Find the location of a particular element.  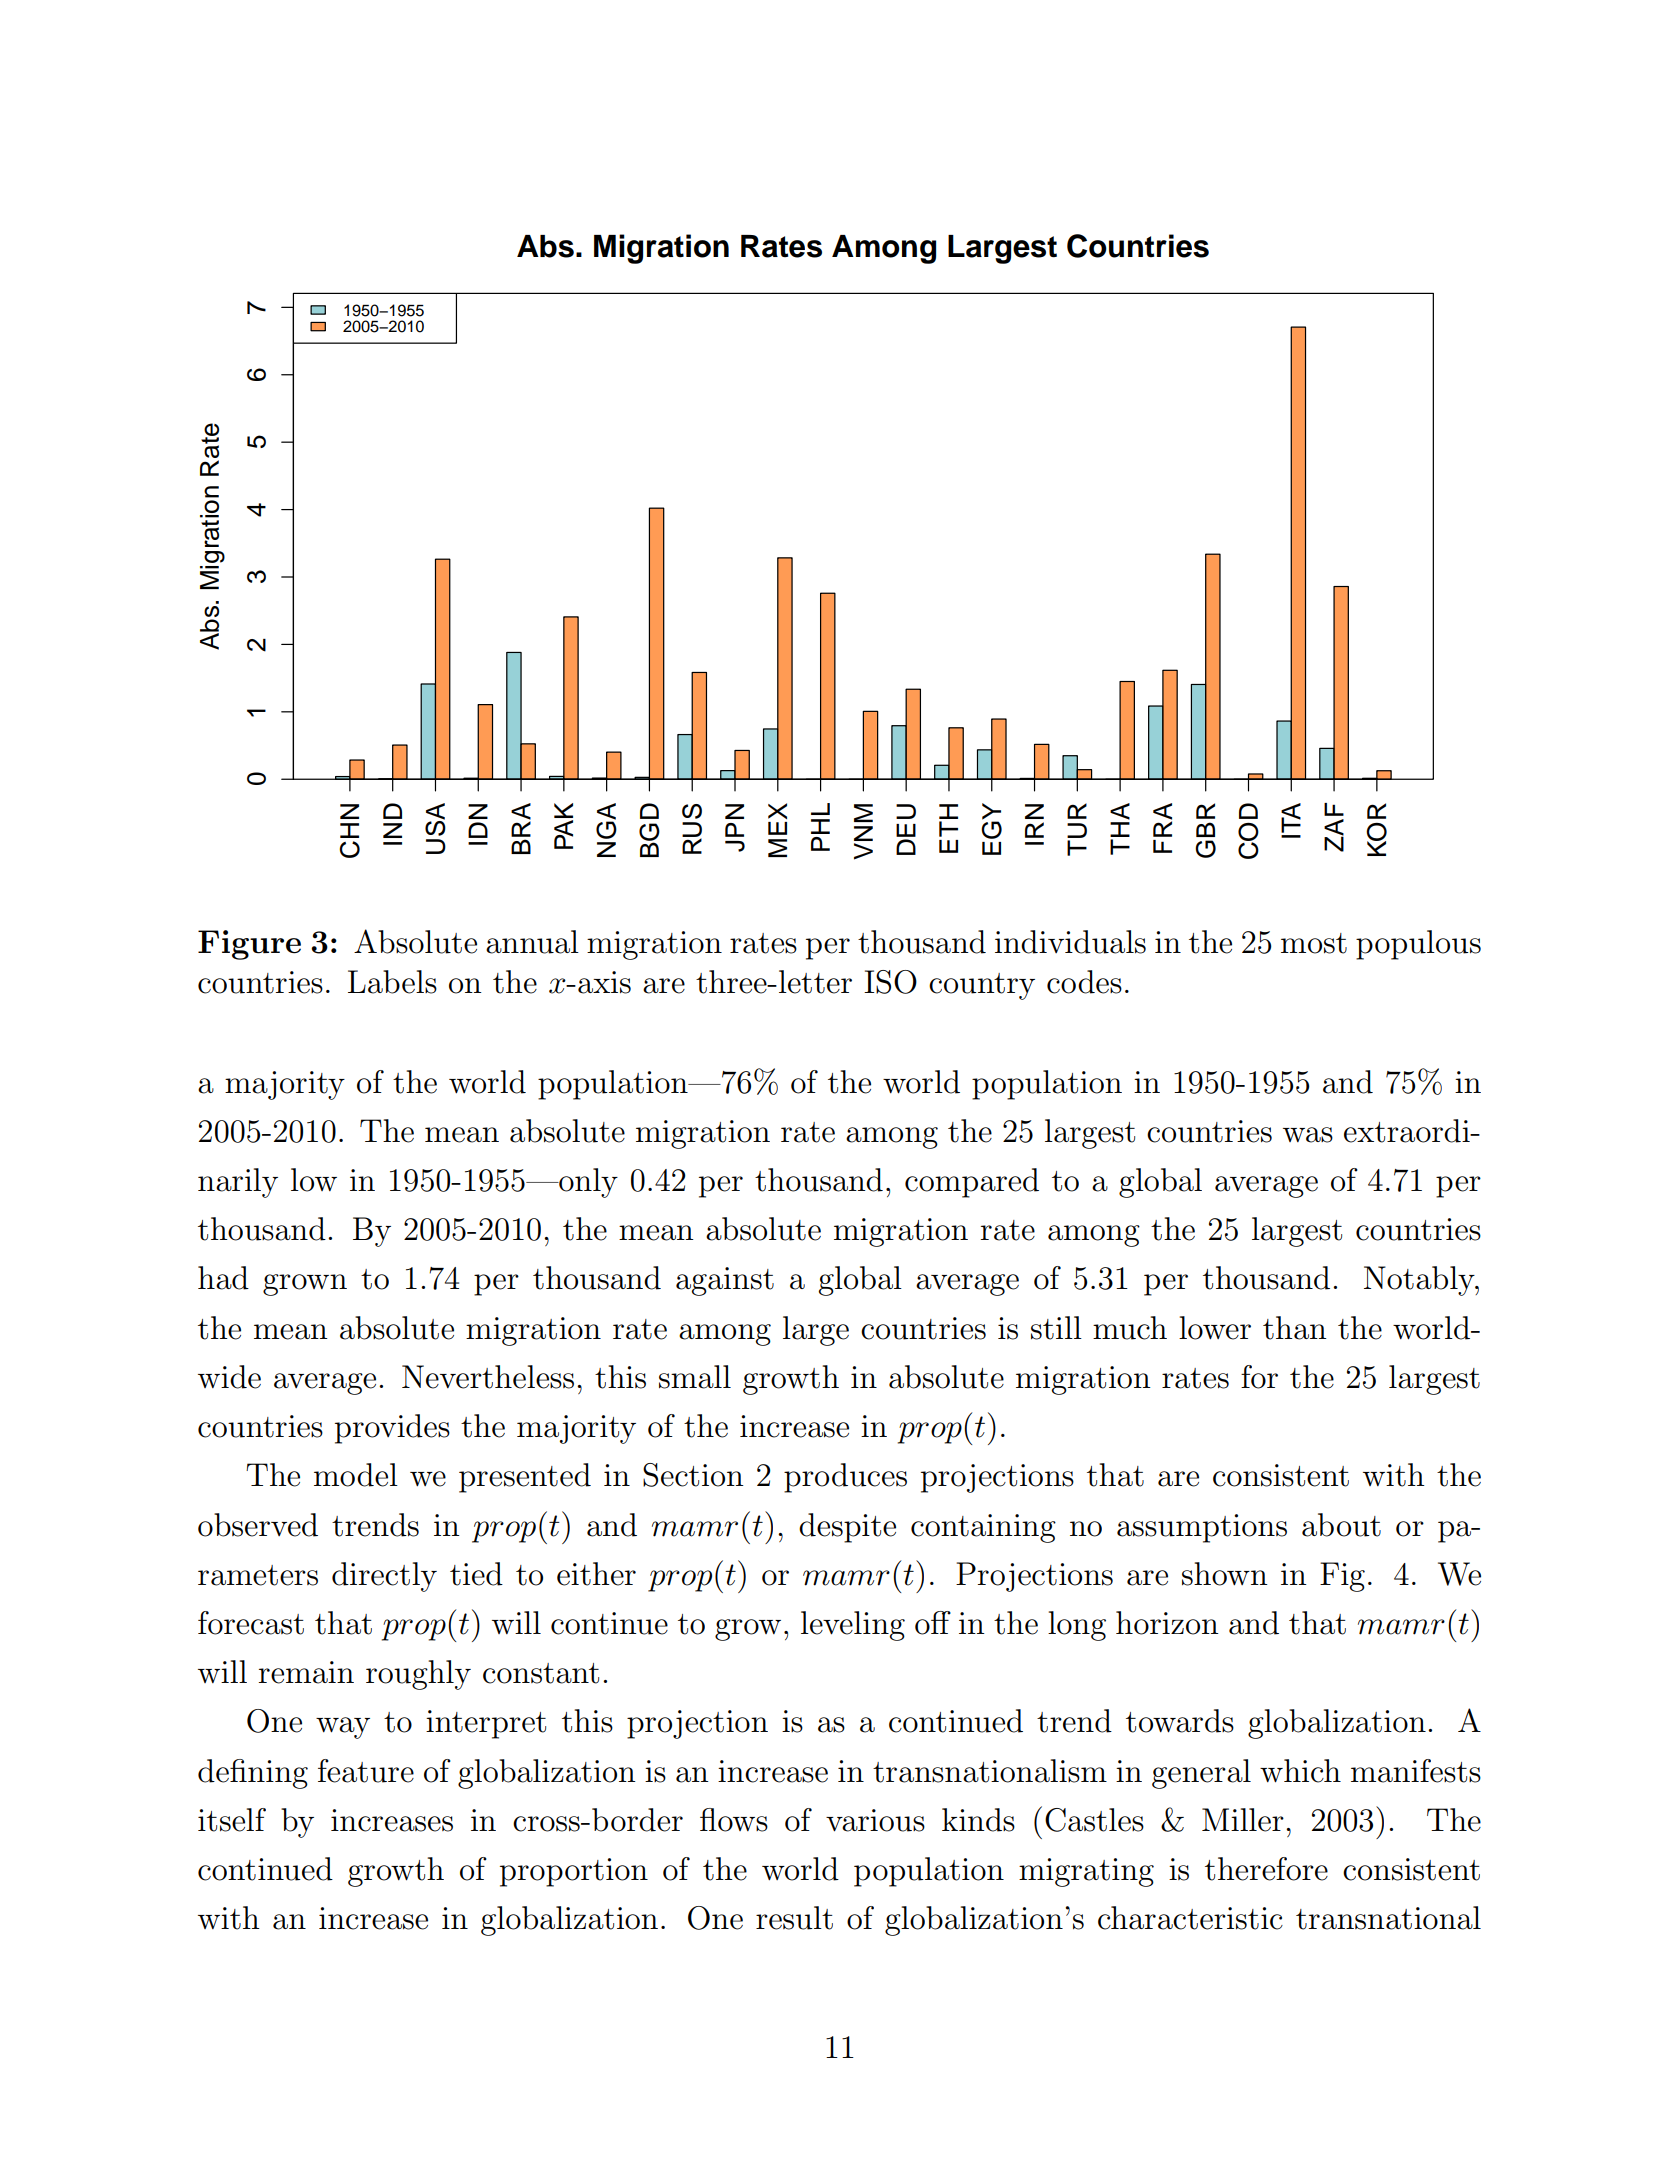

compared is located at coordinates (972, 1183).
